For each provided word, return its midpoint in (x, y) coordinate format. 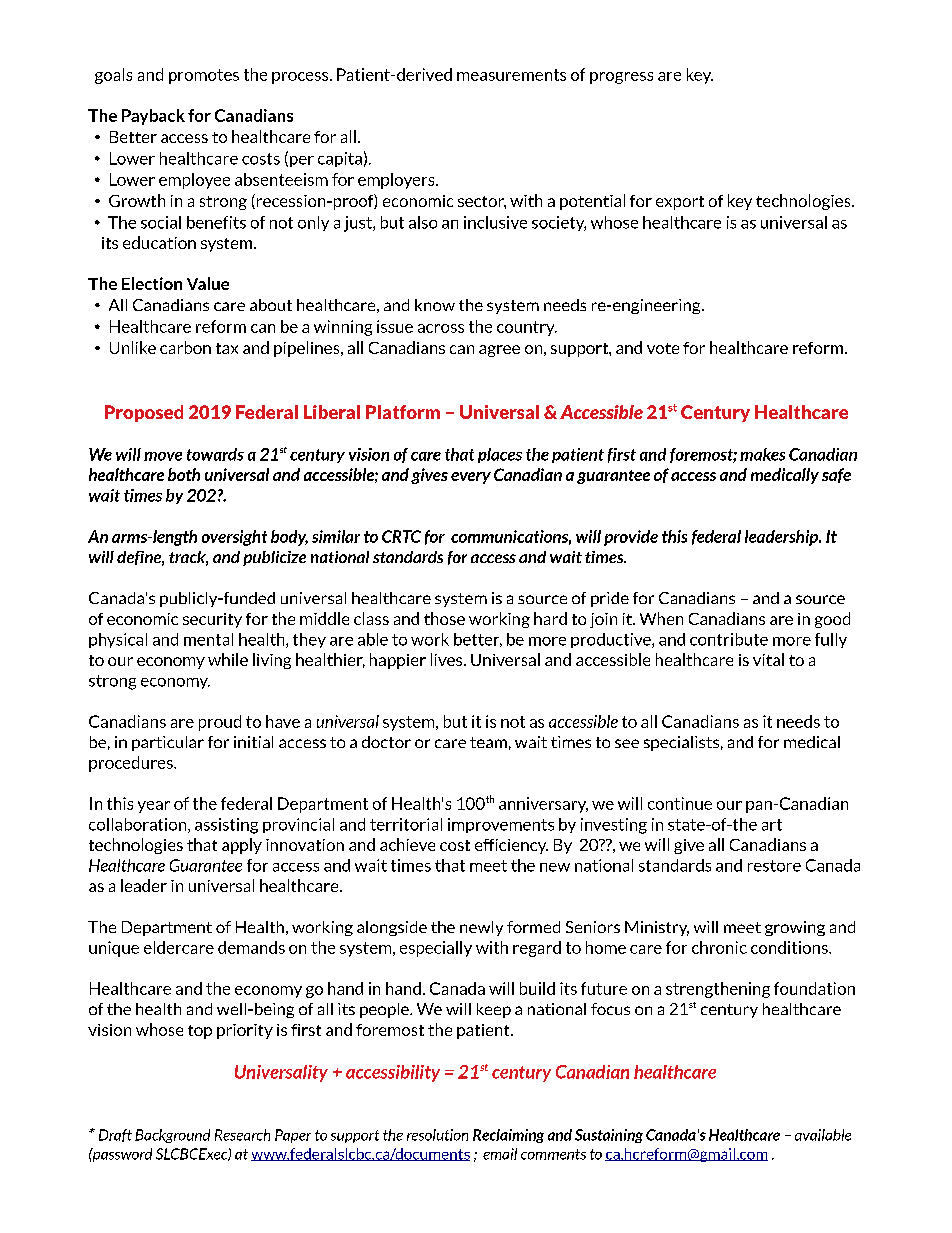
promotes (204, 76)
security (212, 620)
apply (242, 846)
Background (172, 1136)
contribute (729, 639)
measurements (511, 75)
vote (663, 348)
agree (499, 351)
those (444, 618)
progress (621, 78)
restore (774, 866)
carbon (185, 347)
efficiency (511, 846)
